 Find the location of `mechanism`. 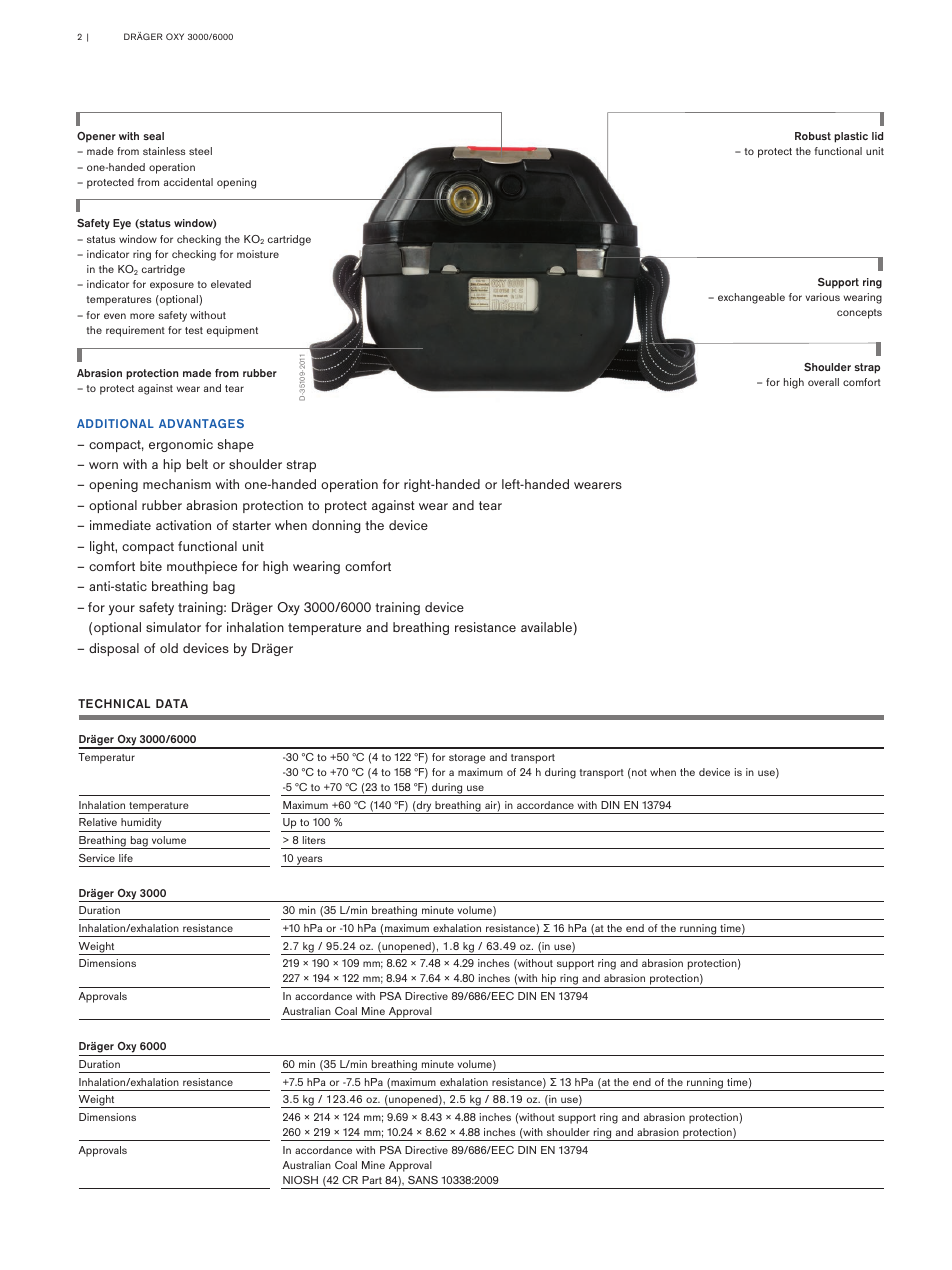

mechanism is located at coordinates (177, 484).
